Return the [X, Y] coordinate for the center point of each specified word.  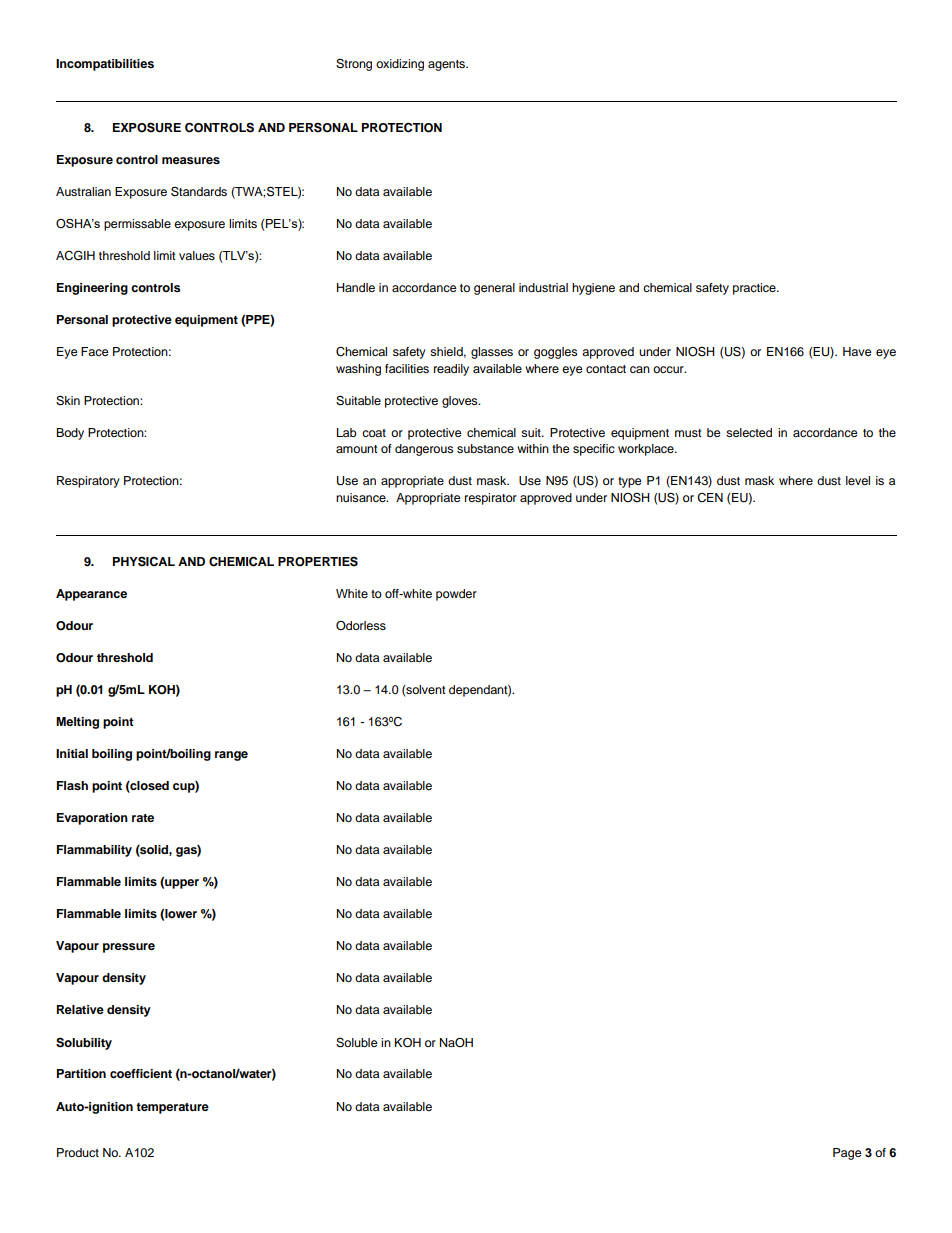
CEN [710, 498]
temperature [172, 1108]
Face [95, 351]
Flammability [94, 851]
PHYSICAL [144, 561]
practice [755, 289]
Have [857, 351]
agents [447, 65]
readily [451, 370]
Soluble [357, 1043]
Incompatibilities [105, 65]
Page [847, 1154]
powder [456, 595]
